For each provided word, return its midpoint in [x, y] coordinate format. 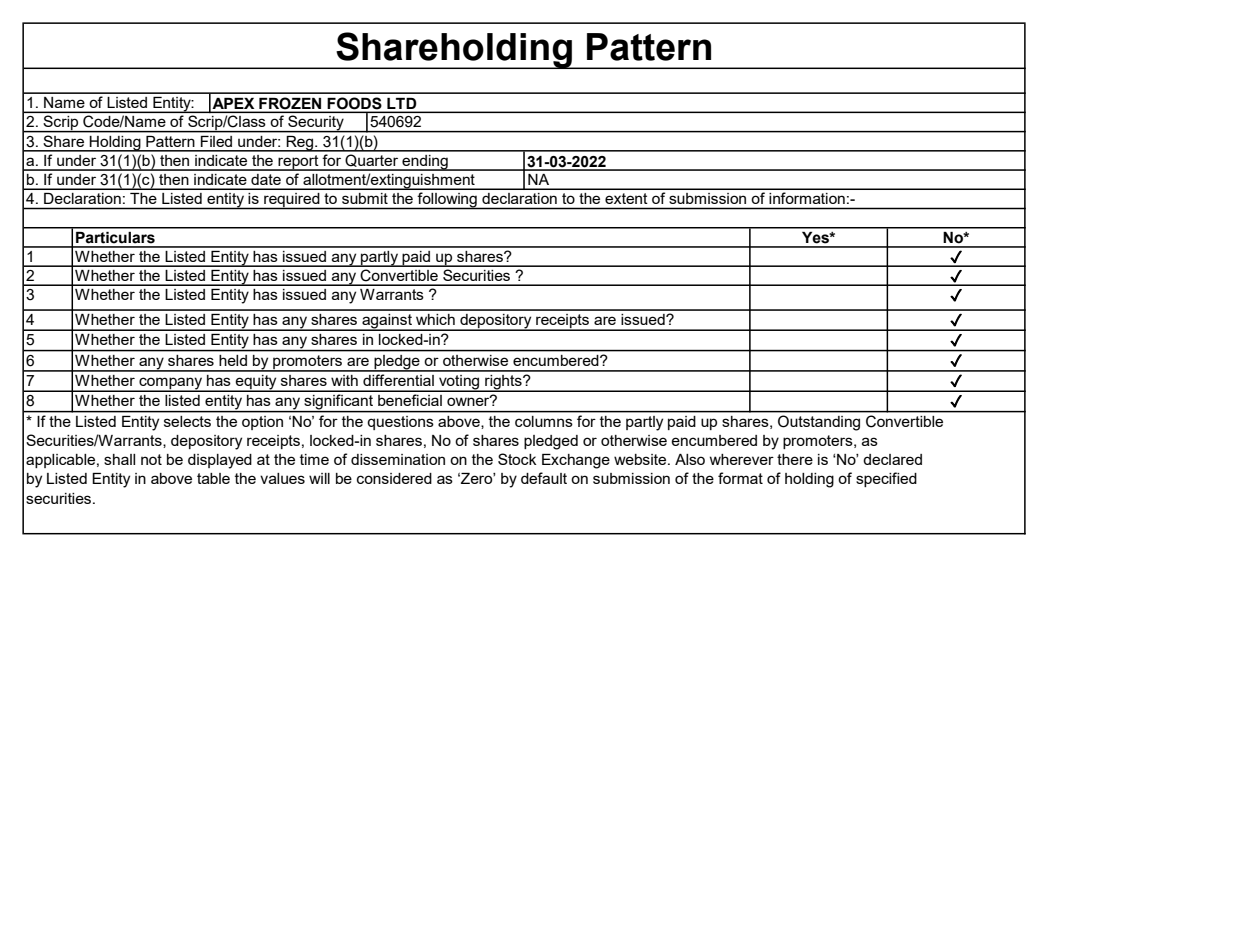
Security [316, 124]
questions [400, 423]
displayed [220, 461]
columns [543, 421]
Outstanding [819, 423]
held [233, 360]
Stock [517, 459]
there [795, 459]
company [171, 384]
